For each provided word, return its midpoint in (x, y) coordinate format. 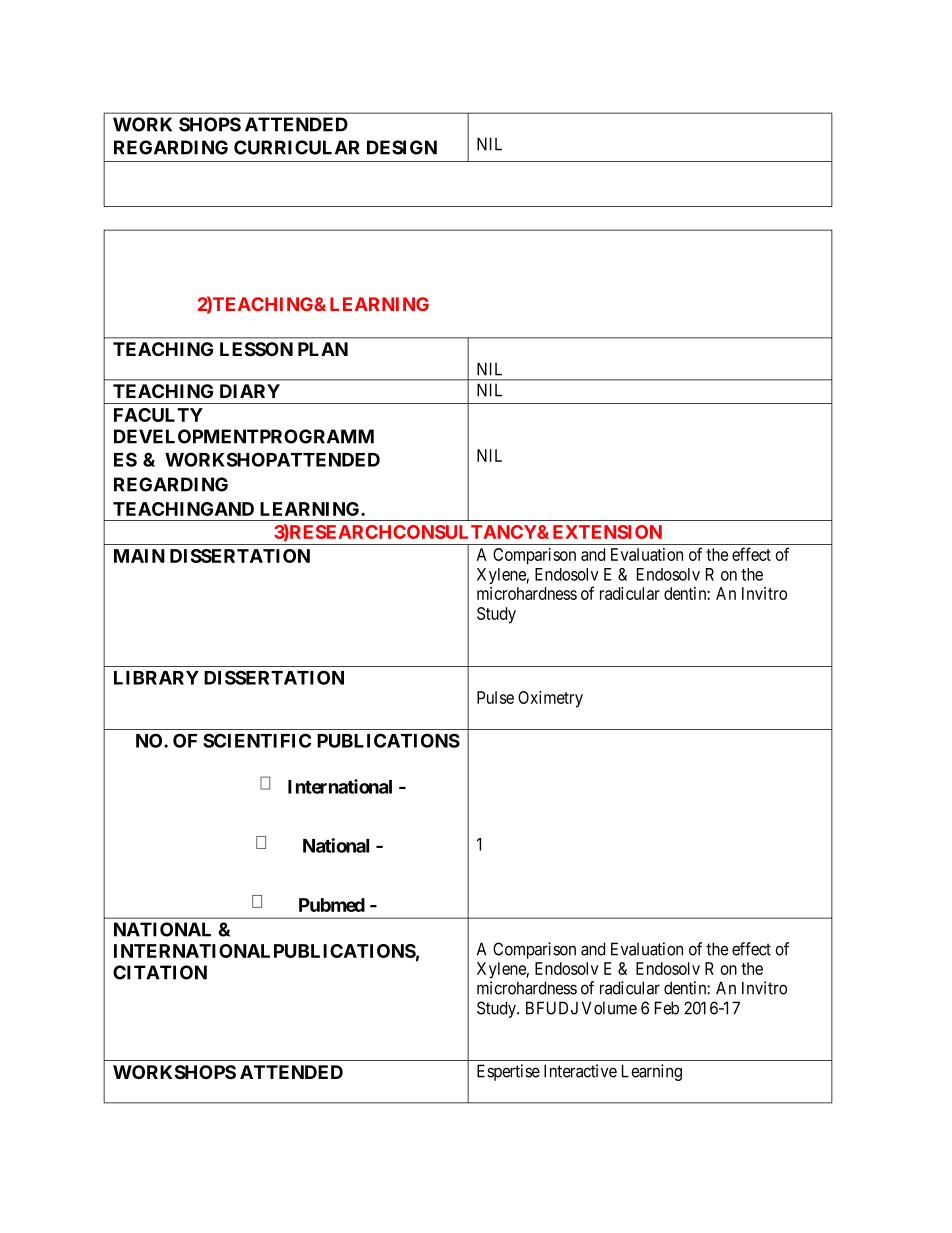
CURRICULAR (297, 147)
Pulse (495, 697)
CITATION (160, 972)
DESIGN (402, 147)
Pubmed (332, 905)
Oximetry (550, 699)
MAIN (139, 556)
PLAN (323, 349)
